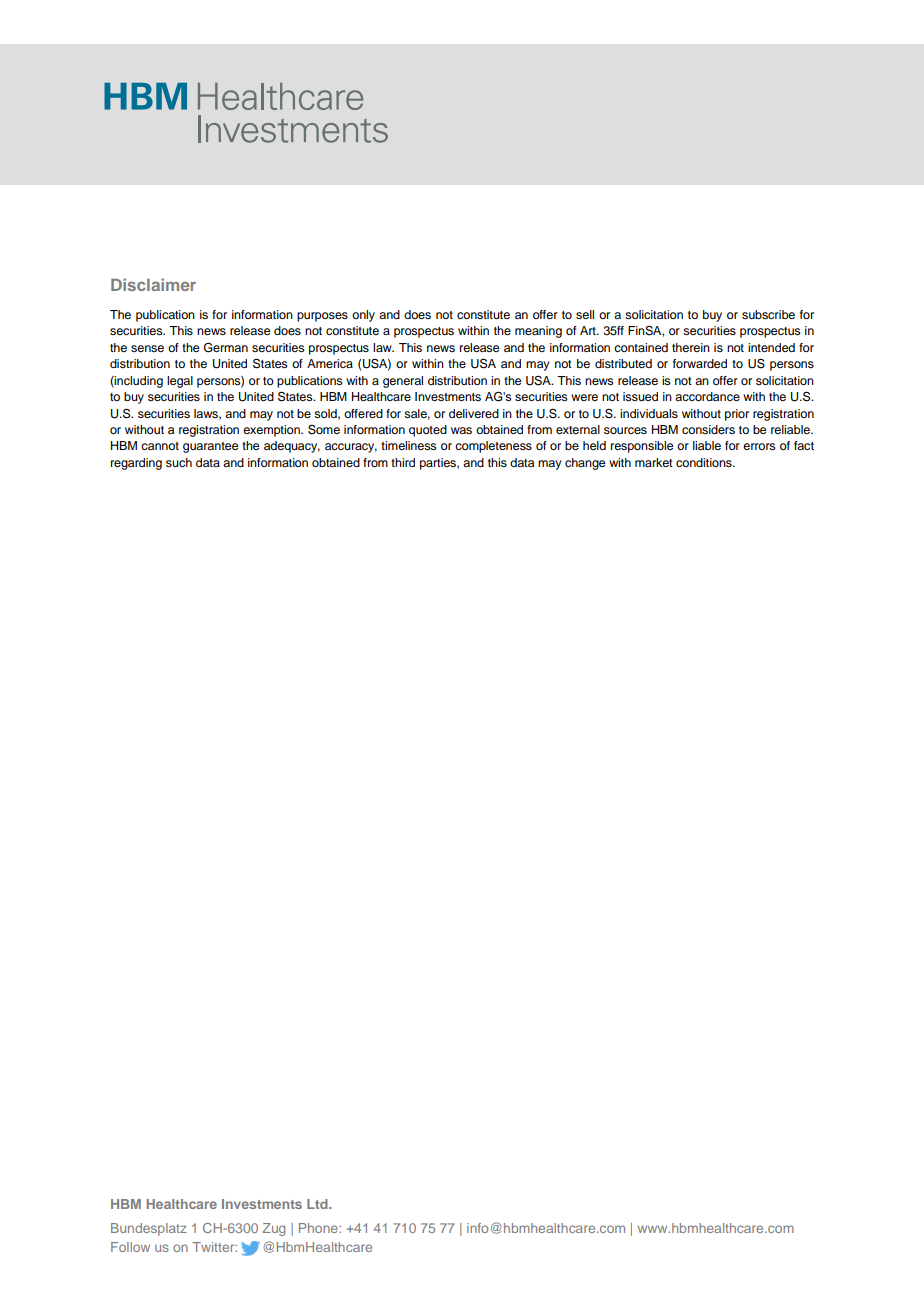 The image size is (924, 1308). I want to click on such, so click(179, 462).
